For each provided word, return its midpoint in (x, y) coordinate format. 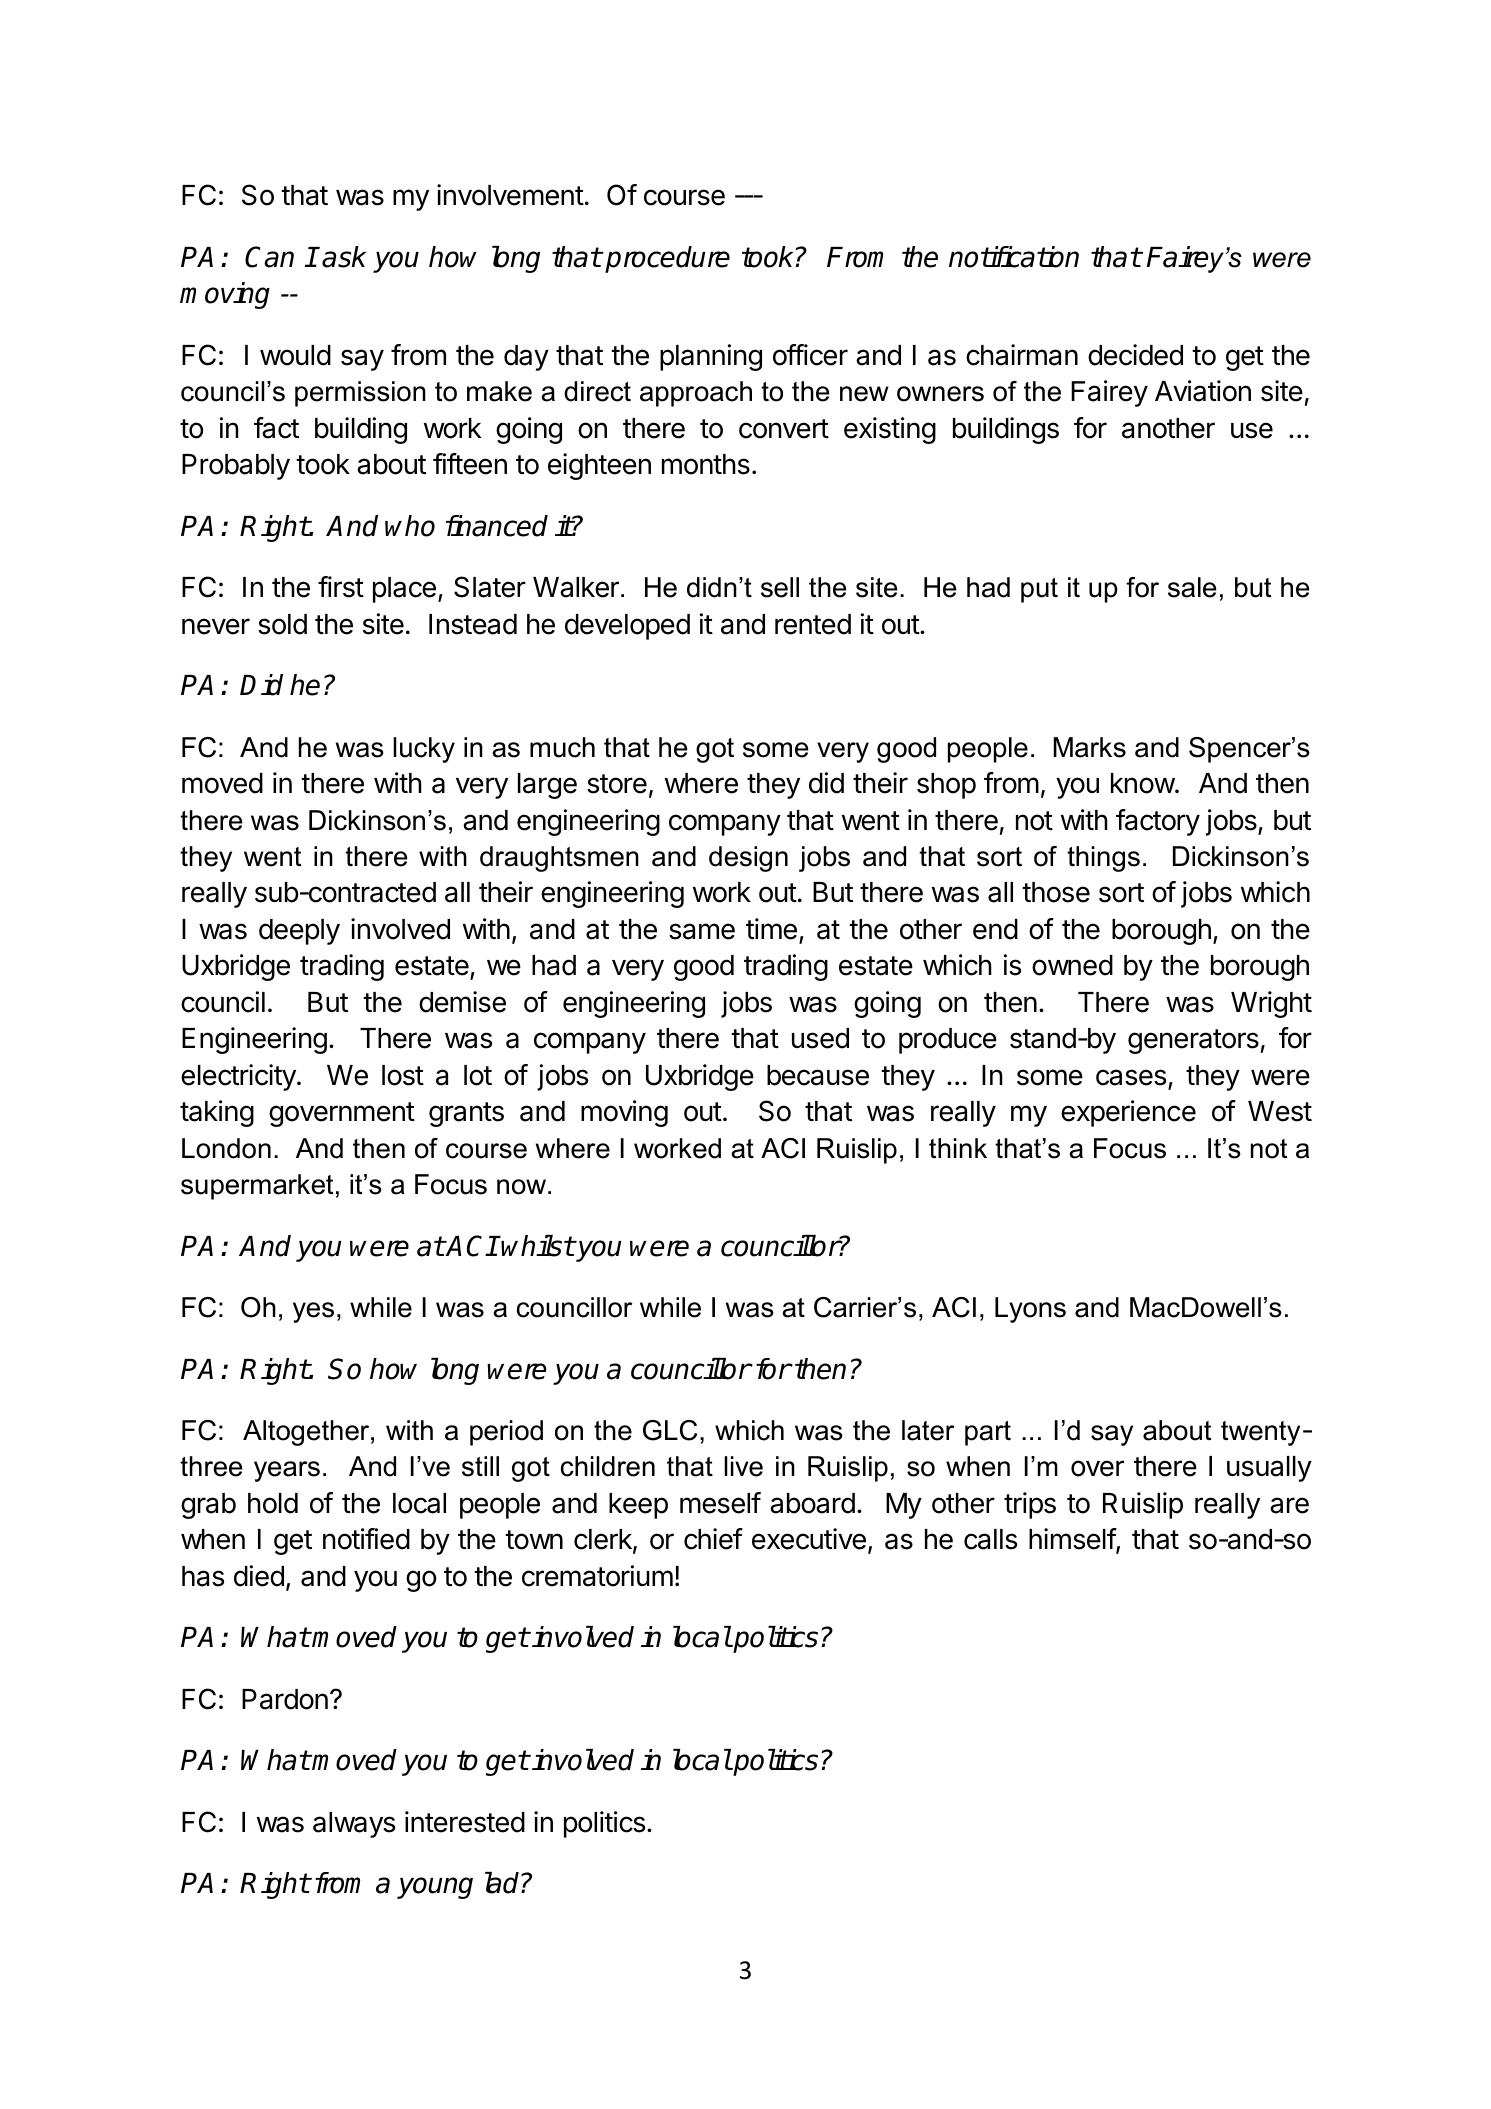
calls (990, 1539)
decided (1135, 355)
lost (403, 1075)
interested (465, 1822)
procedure (667, 259)
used (820, 1038)
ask (344, 257)
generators (1193, 1041)
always (354, 1825)
